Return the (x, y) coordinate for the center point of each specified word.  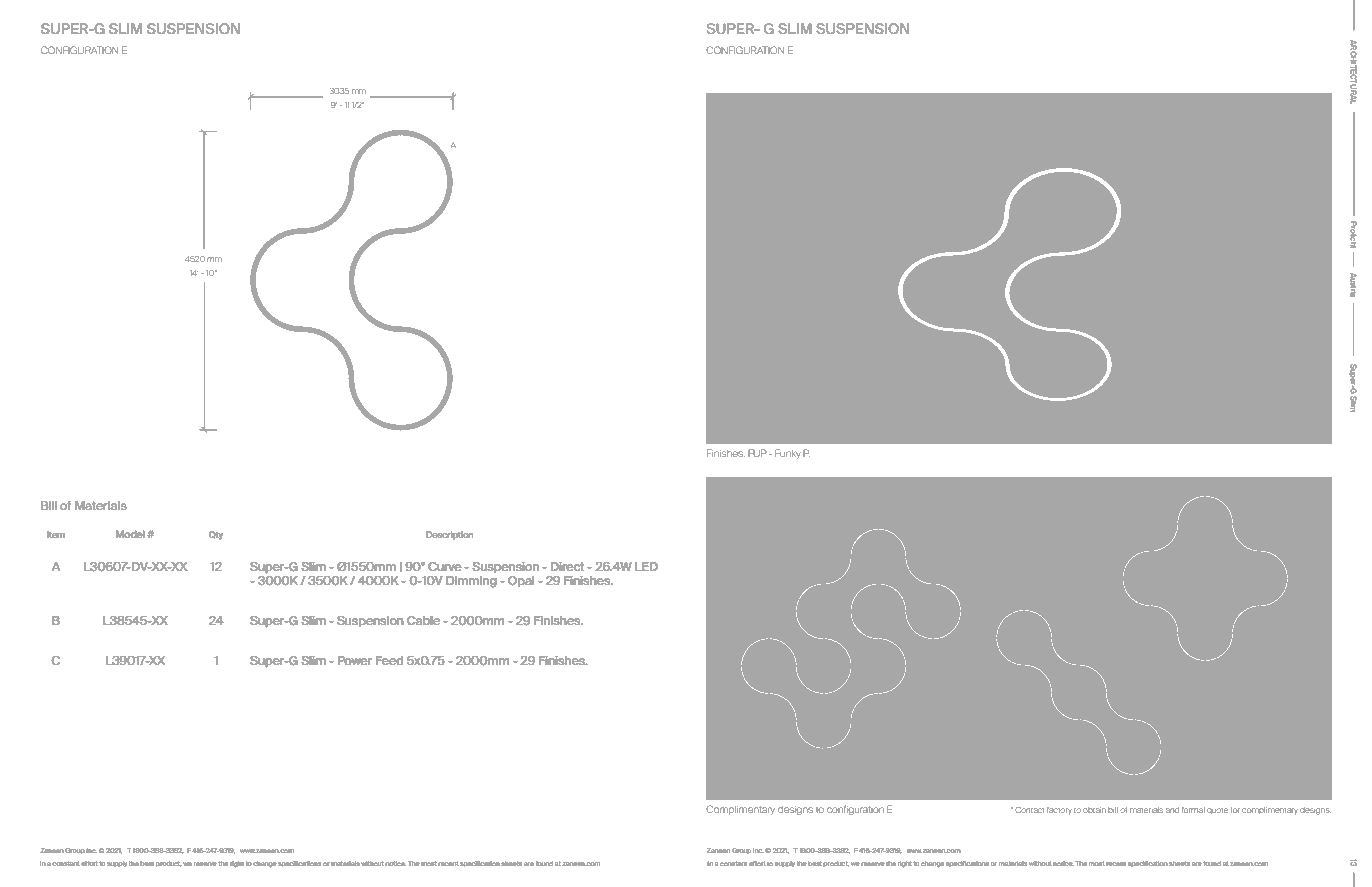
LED (646, 566)
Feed (389, 660)
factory (1059, 810)
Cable (423, 620)
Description (449, 535)
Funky (788, 454)
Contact (1029, 810)
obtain (1094, 810)
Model (130, 534)
